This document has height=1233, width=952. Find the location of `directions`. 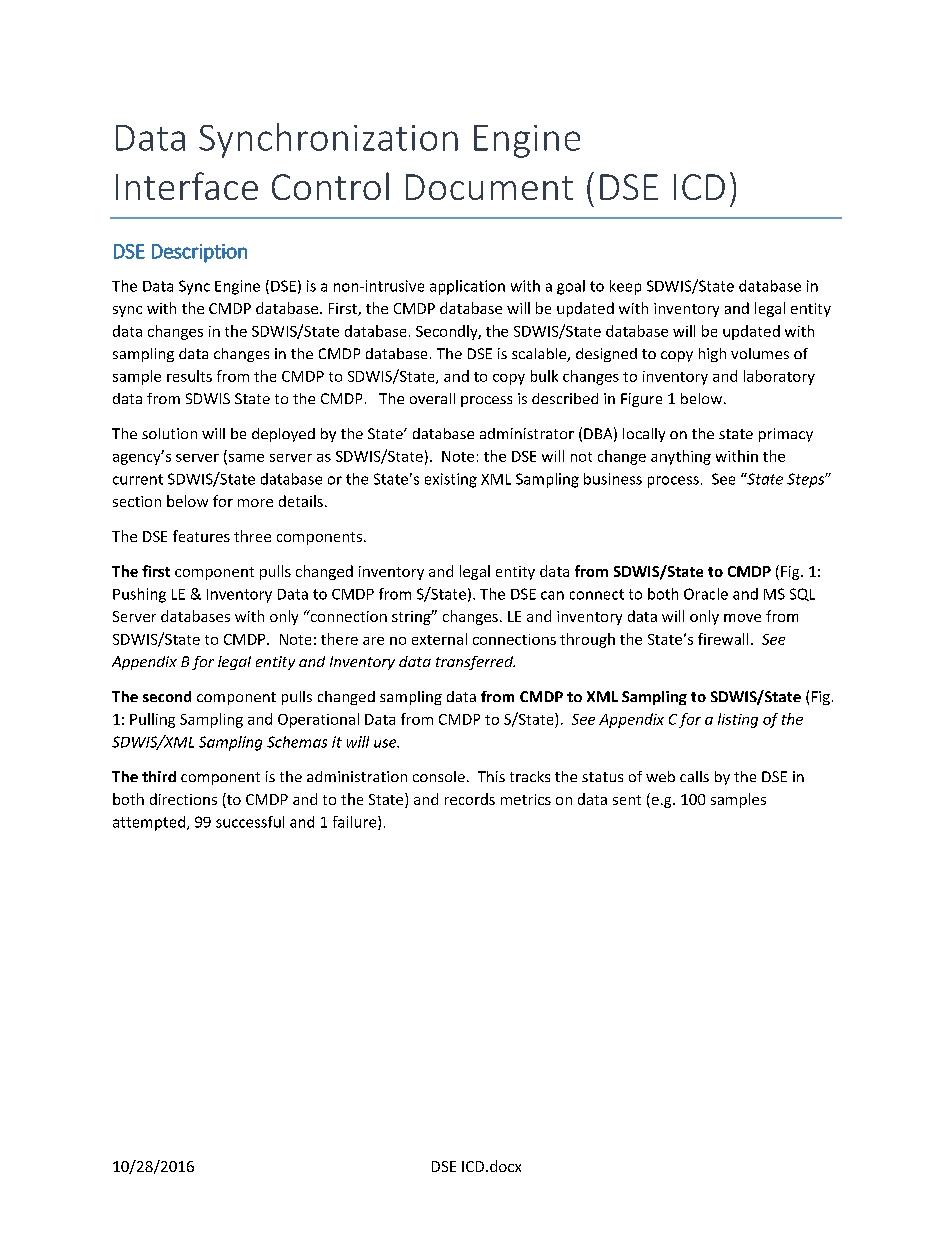

directions is located at coordinates (183, 799).
